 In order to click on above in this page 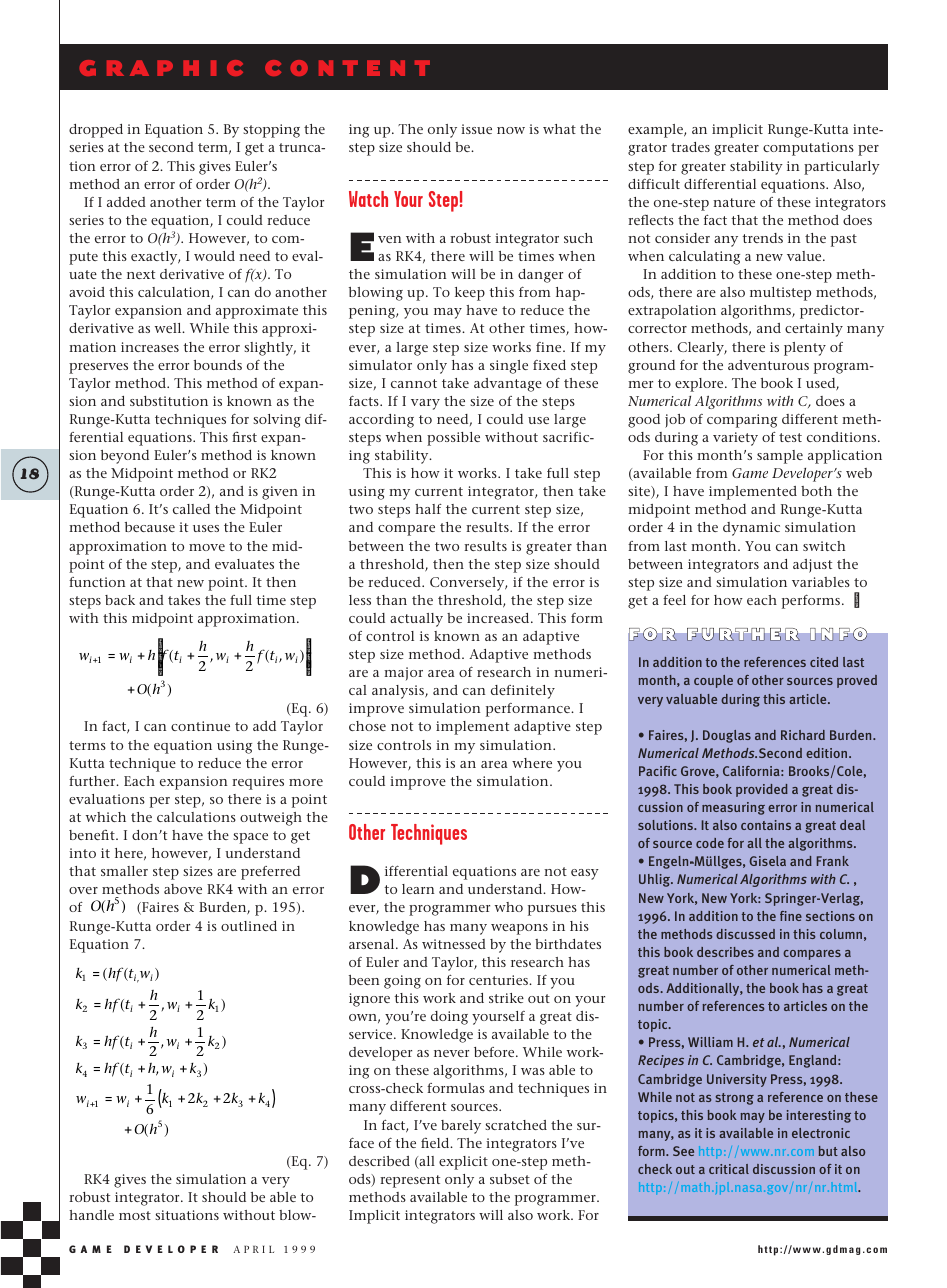, I will do `click(183, 889)`.
